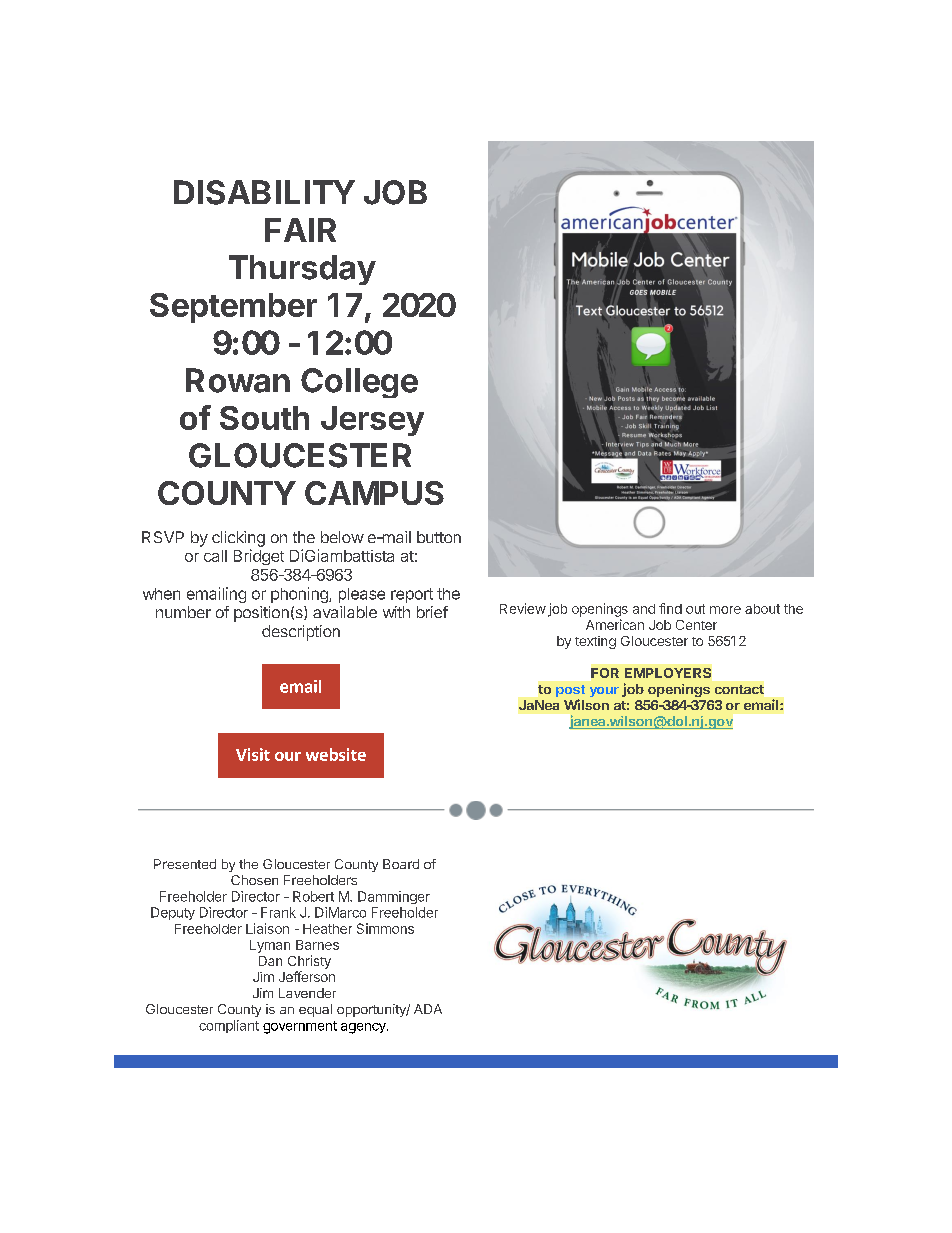 The width and height of the image is (952, 1233). I want to click on FAIR, so click(300, 230).
